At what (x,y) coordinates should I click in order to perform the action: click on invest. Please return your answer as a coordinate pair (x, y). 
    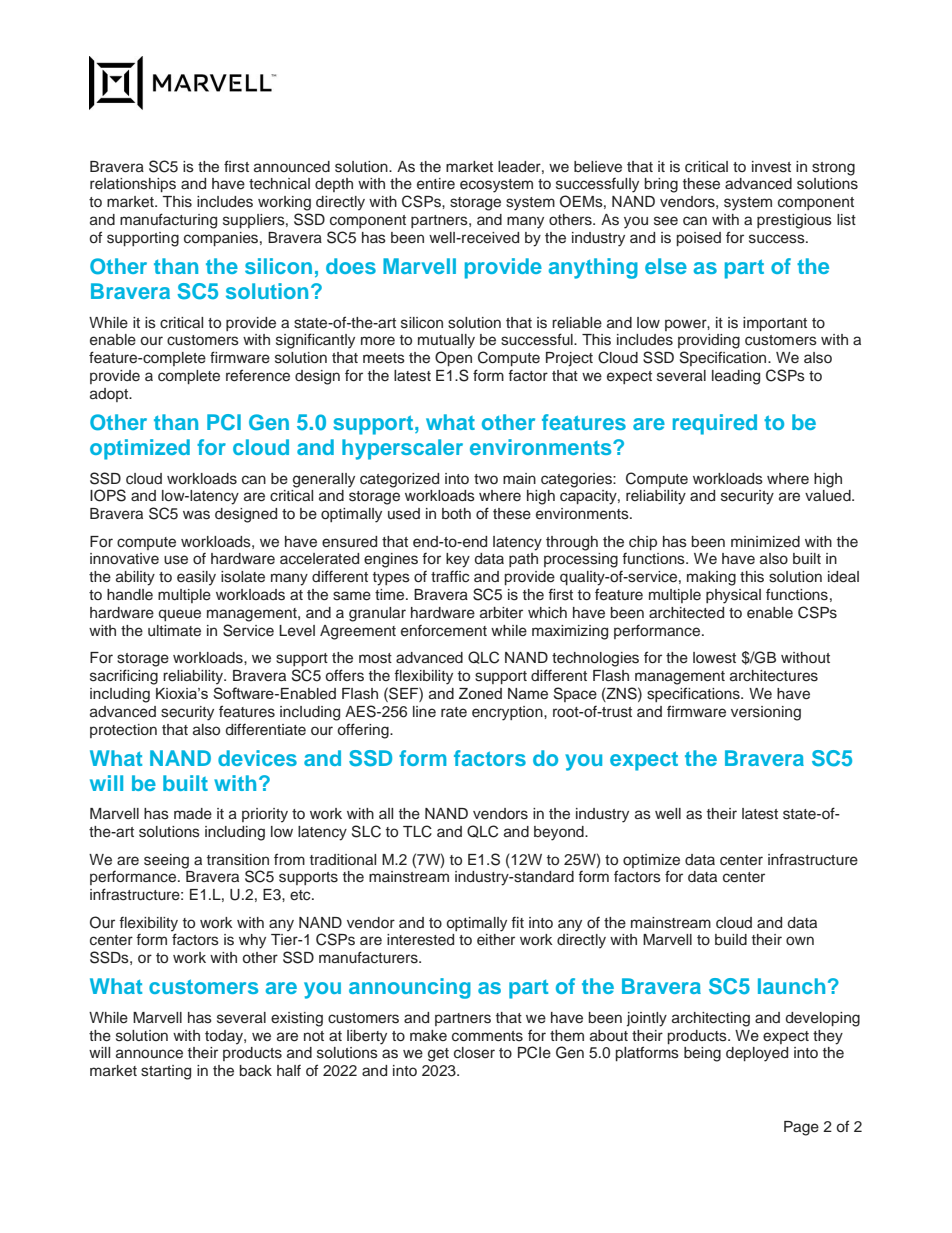
    Looking at the image, I should click on (771, 167).
